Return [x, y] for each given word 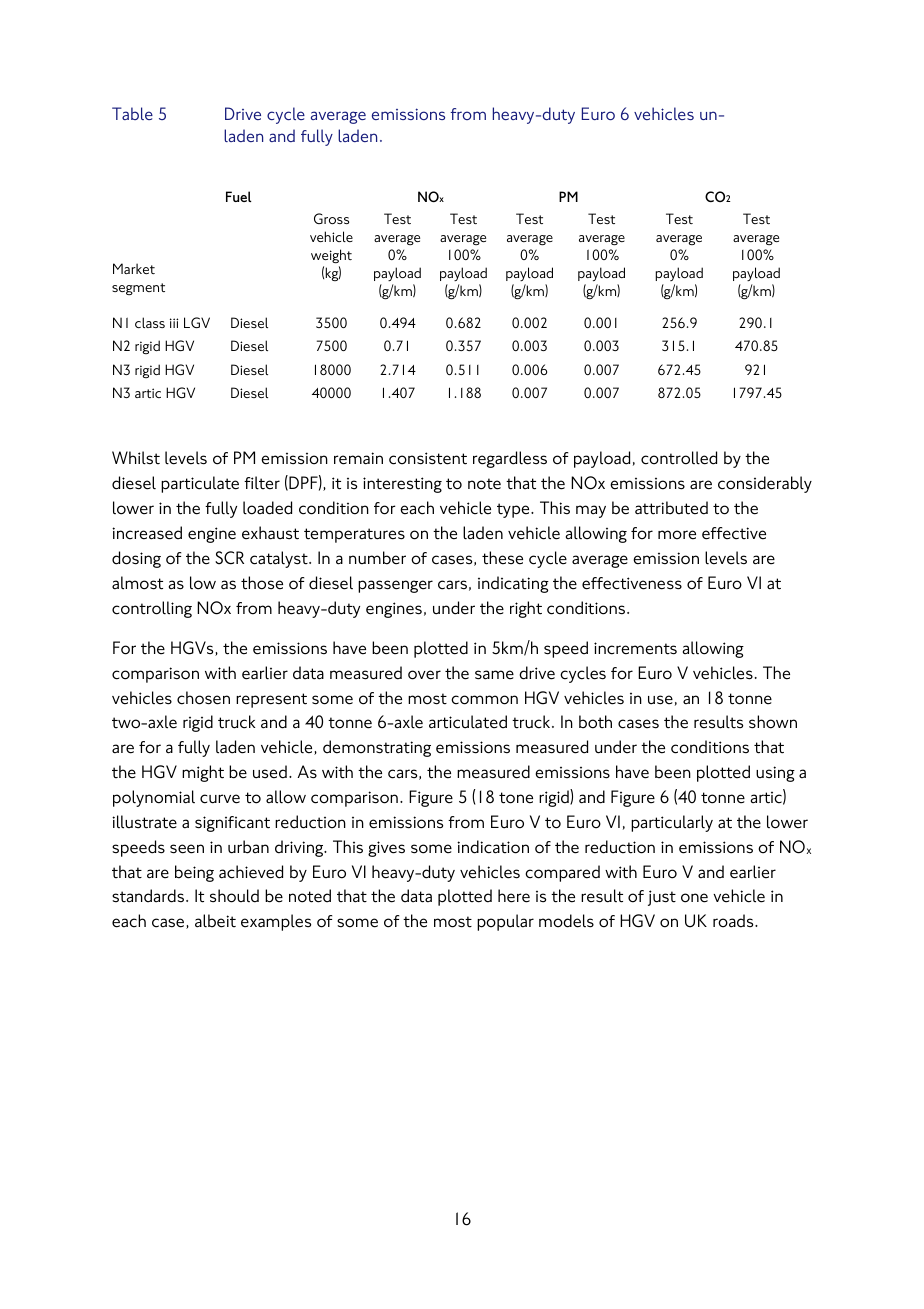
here [514, 896]
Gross [331, 218]
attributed [671, 508]
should [234, 896]
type [514, 510]
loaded [267, 508]
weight [331, 256]
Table [132, 113]
